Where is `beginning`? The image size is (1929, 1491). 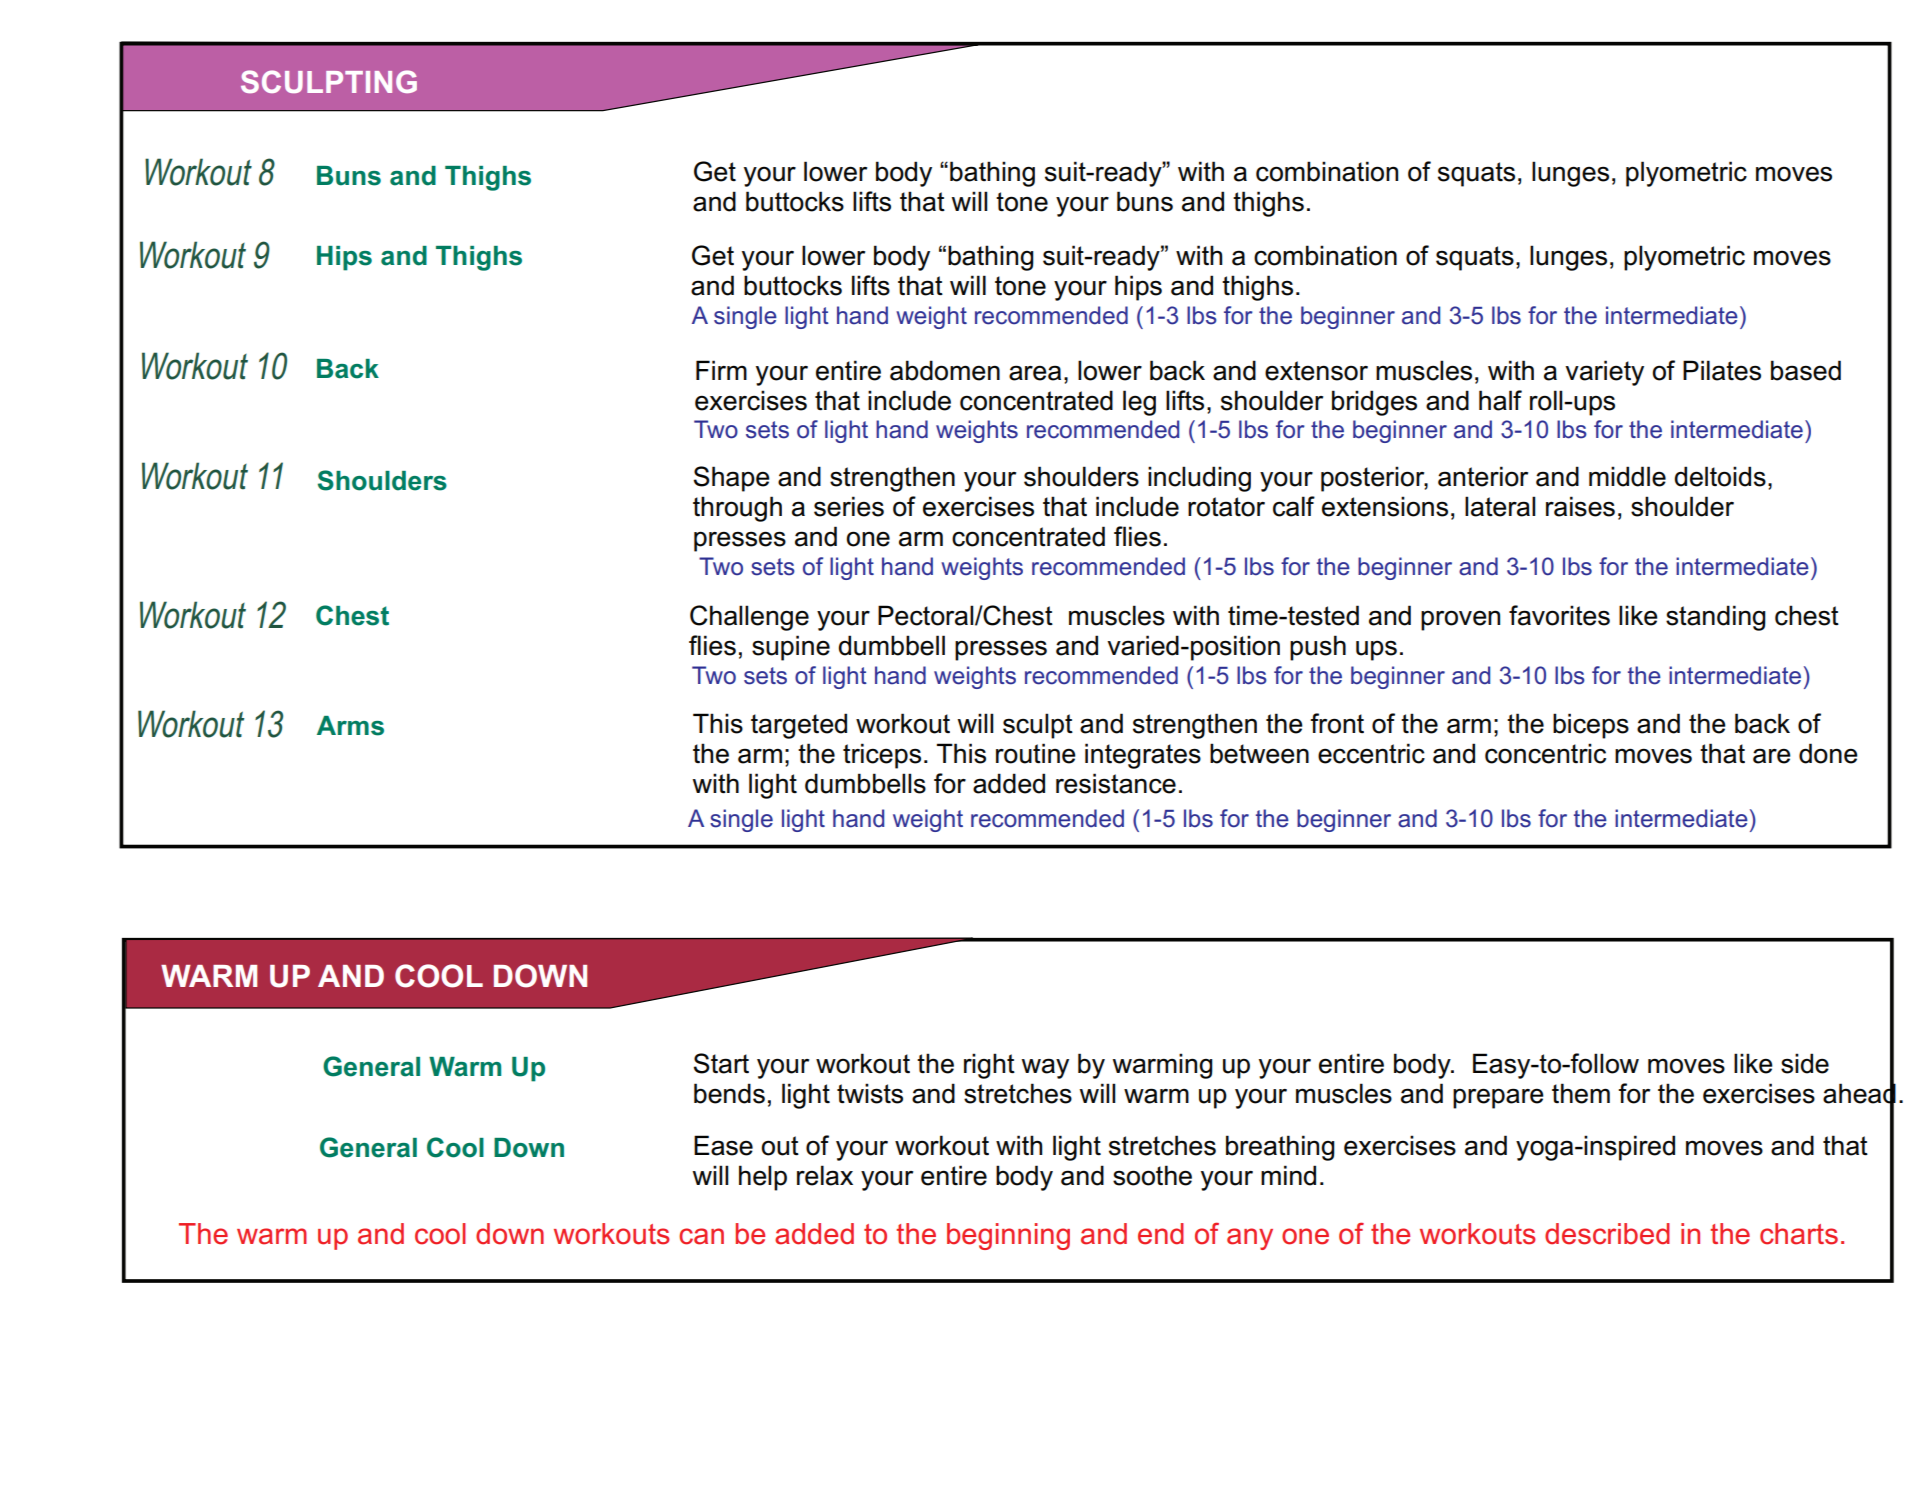
beginning is located at coordinates (1008, 1236).
